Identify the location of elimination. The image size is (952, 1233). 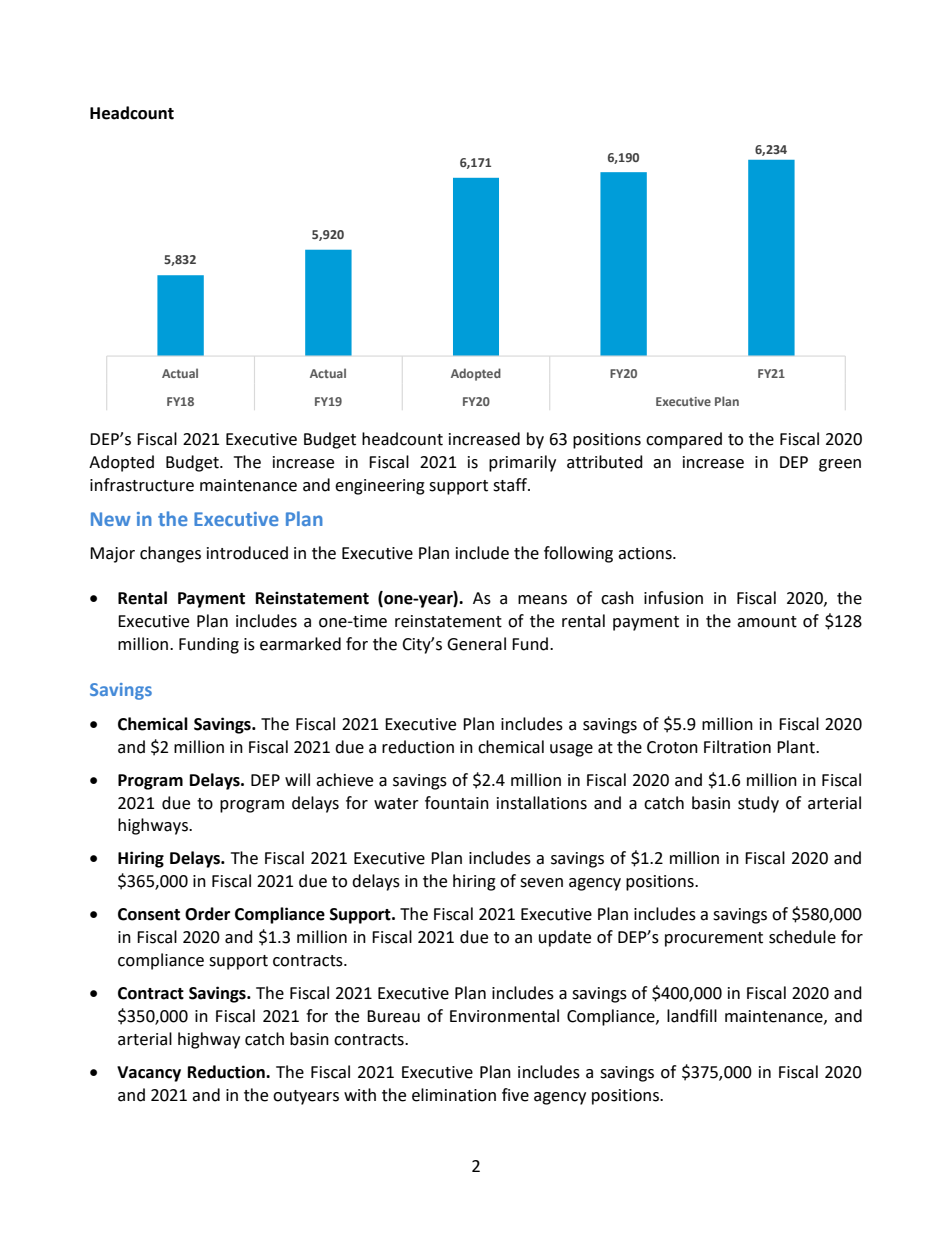
(454, 1095).
